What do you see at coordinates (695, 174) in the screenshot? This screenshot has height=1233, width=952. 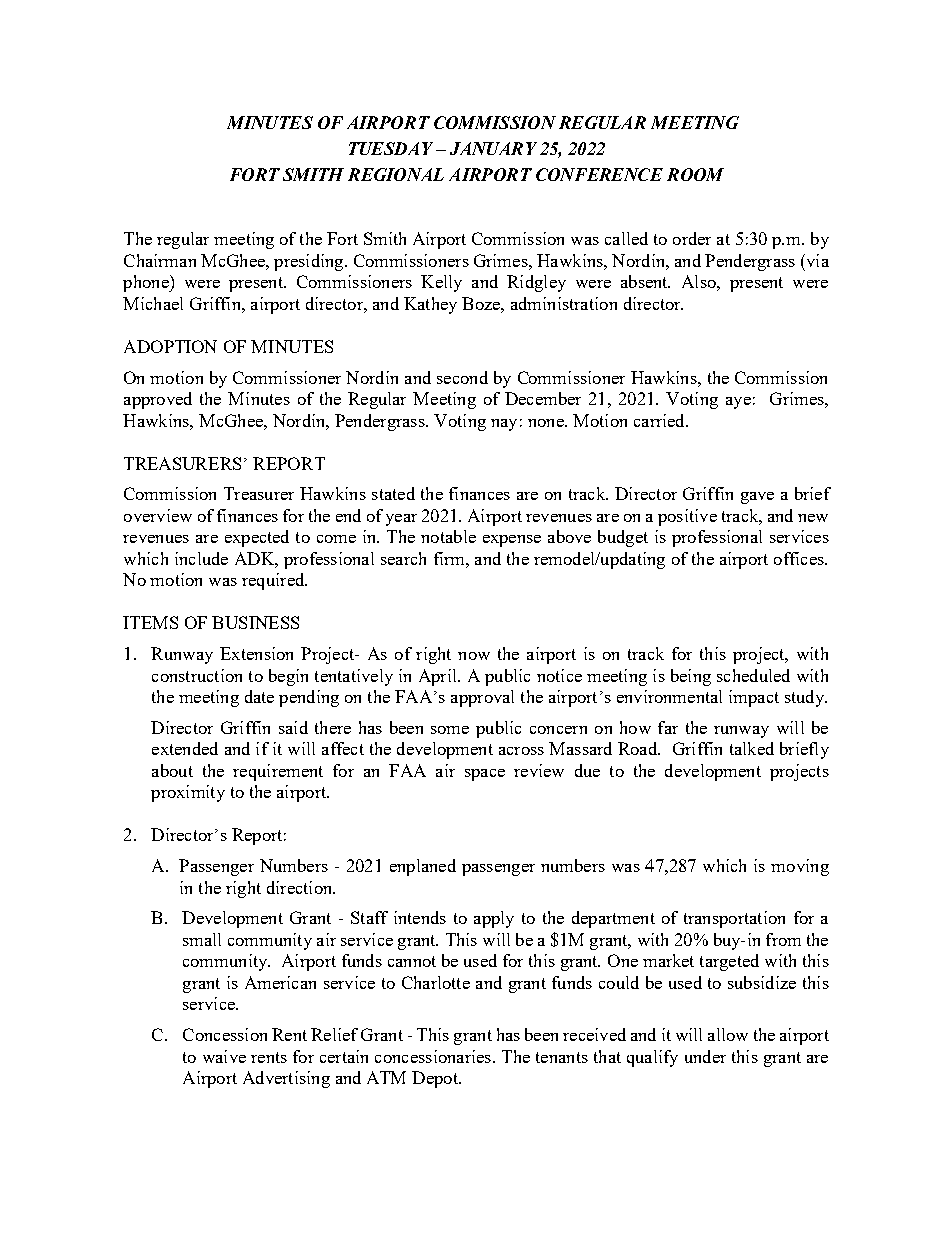 I see `ROOM` at bounding box center [695, 174].
